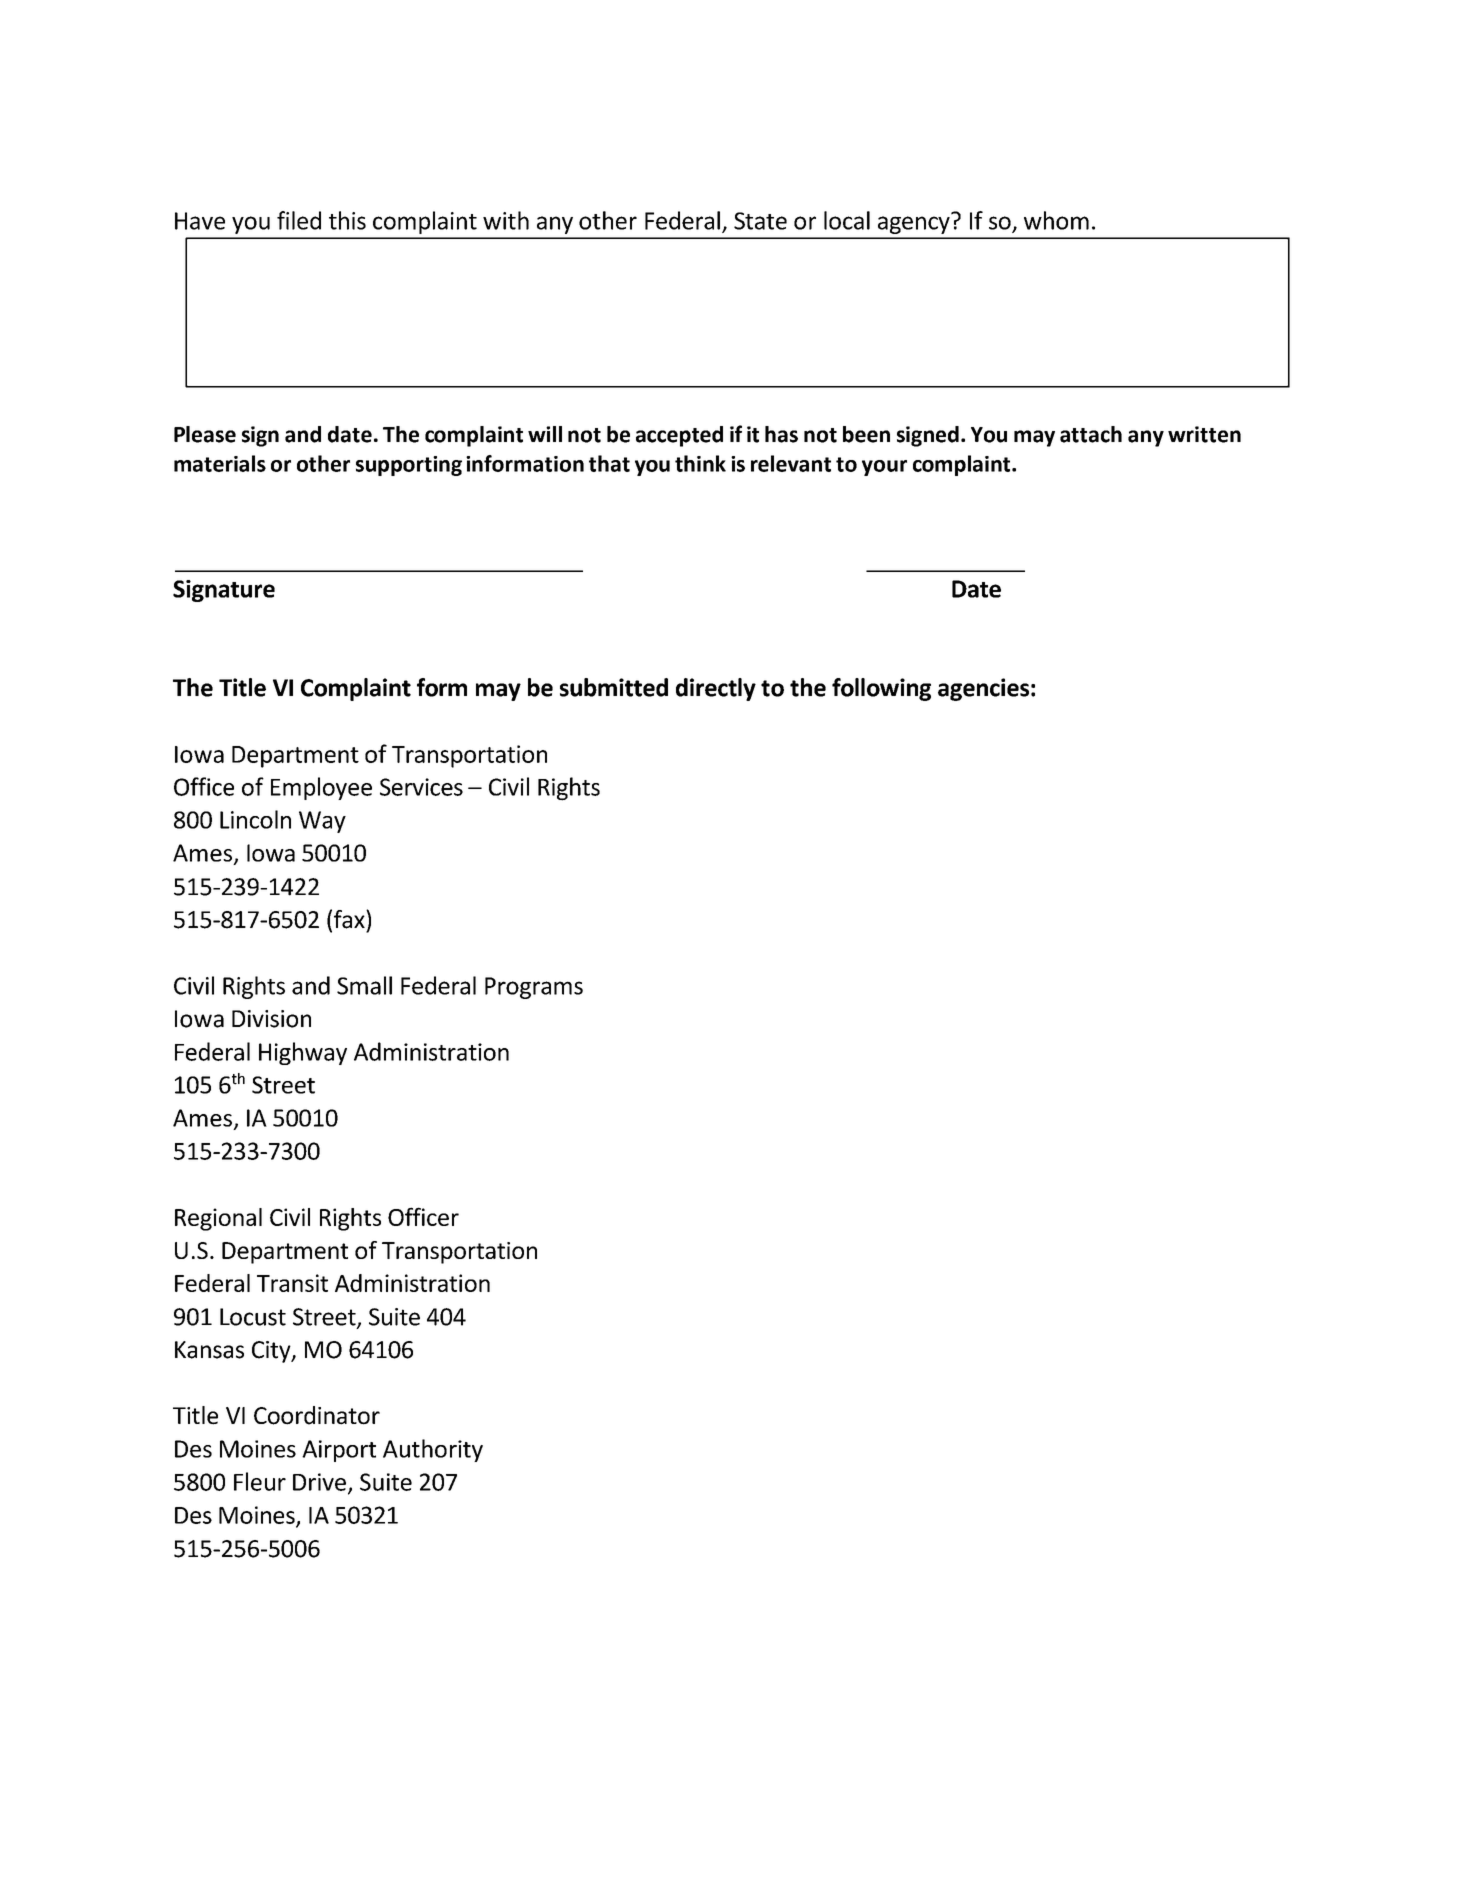 The width and height of the document is (1469, 1901). Describe the element at coordinates (433, 1450) in the document. I see `Authority` at that location.
